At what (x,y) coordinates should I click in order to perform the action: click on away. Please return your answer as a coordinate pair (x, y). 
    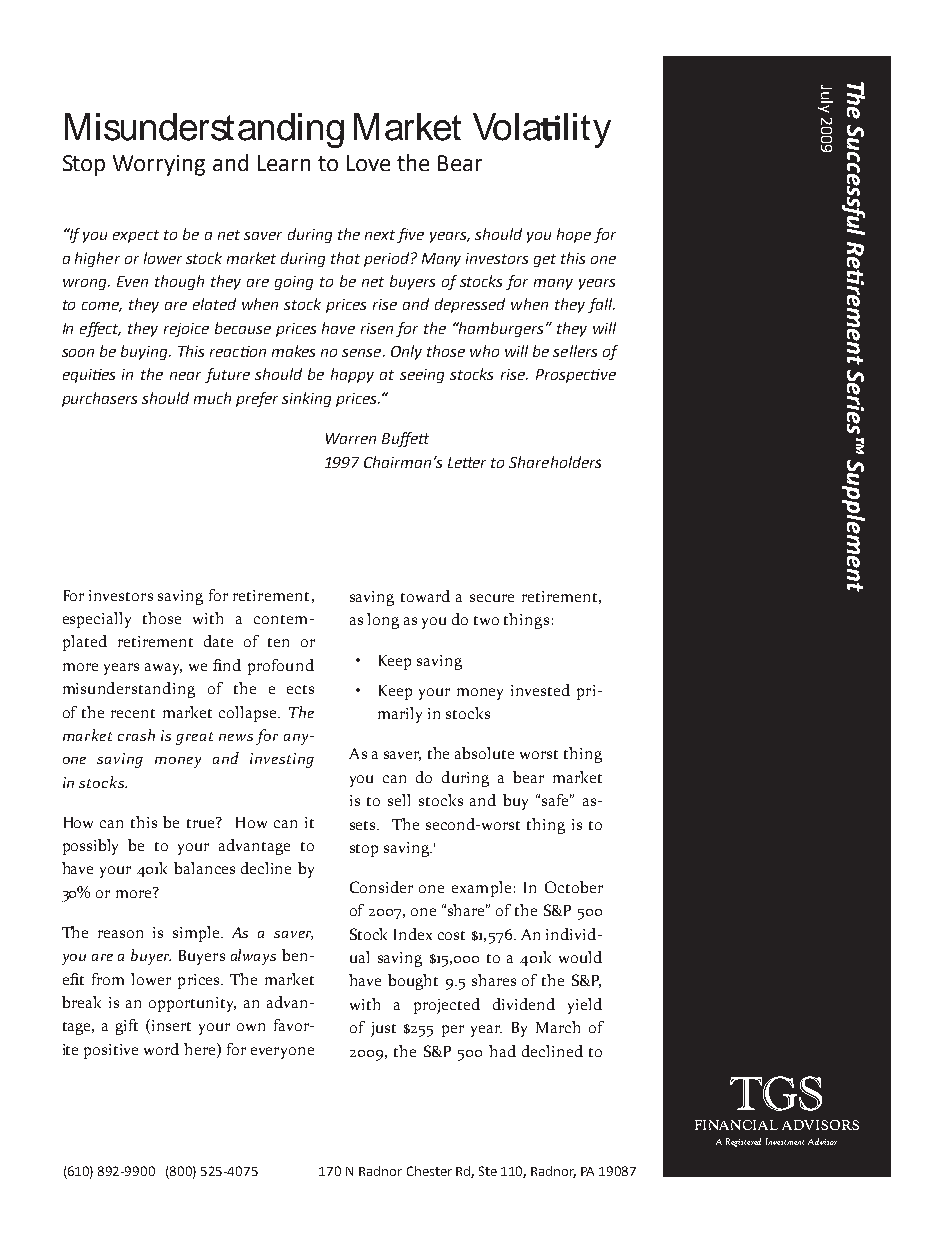
    Looking at the image, I should click on (163, 669).
